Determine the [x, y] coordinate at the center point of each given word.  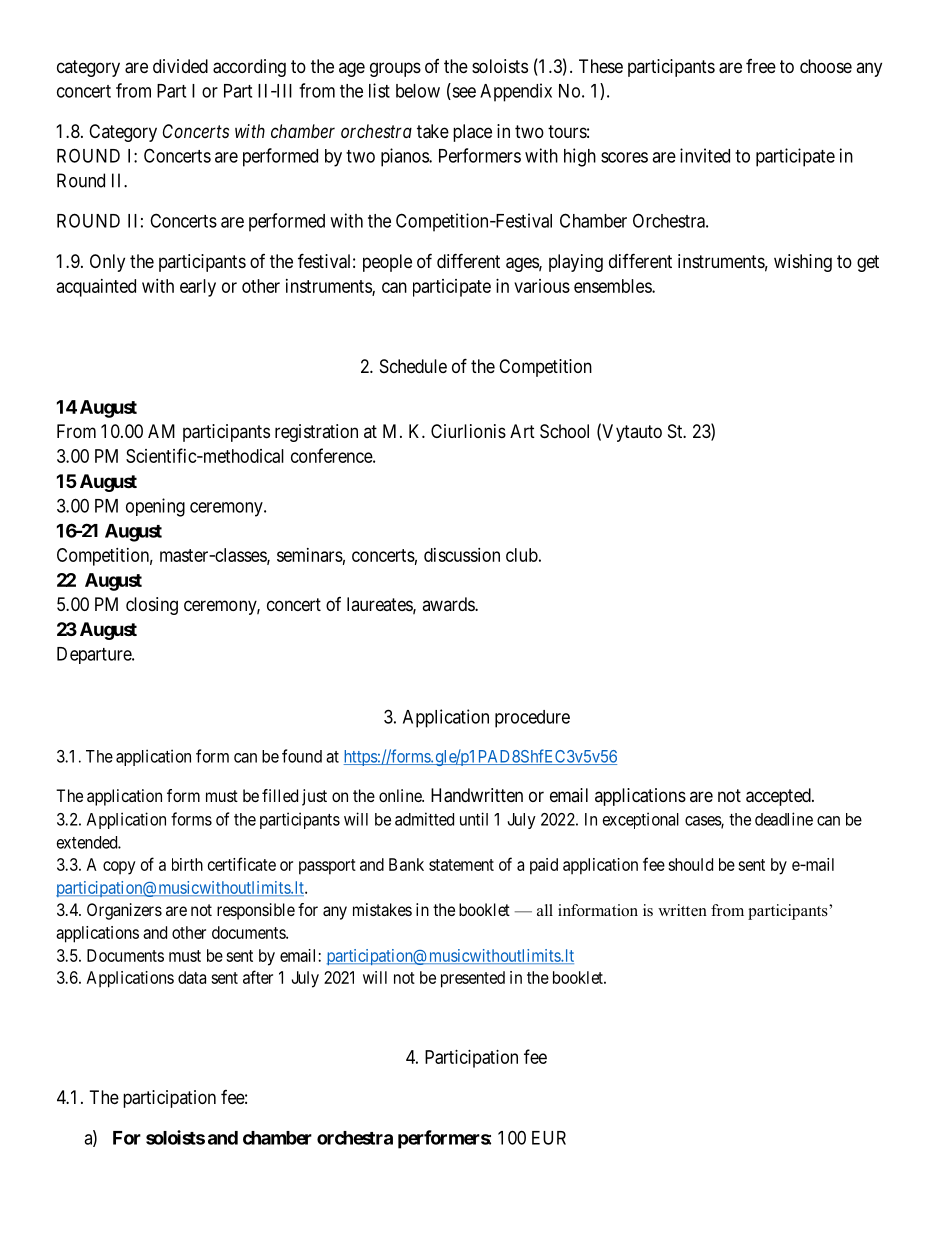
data [192, 977]
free [761, 66]
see [463, 93]
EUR [549, 1138]
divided [180, 66]
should [690, 864]
